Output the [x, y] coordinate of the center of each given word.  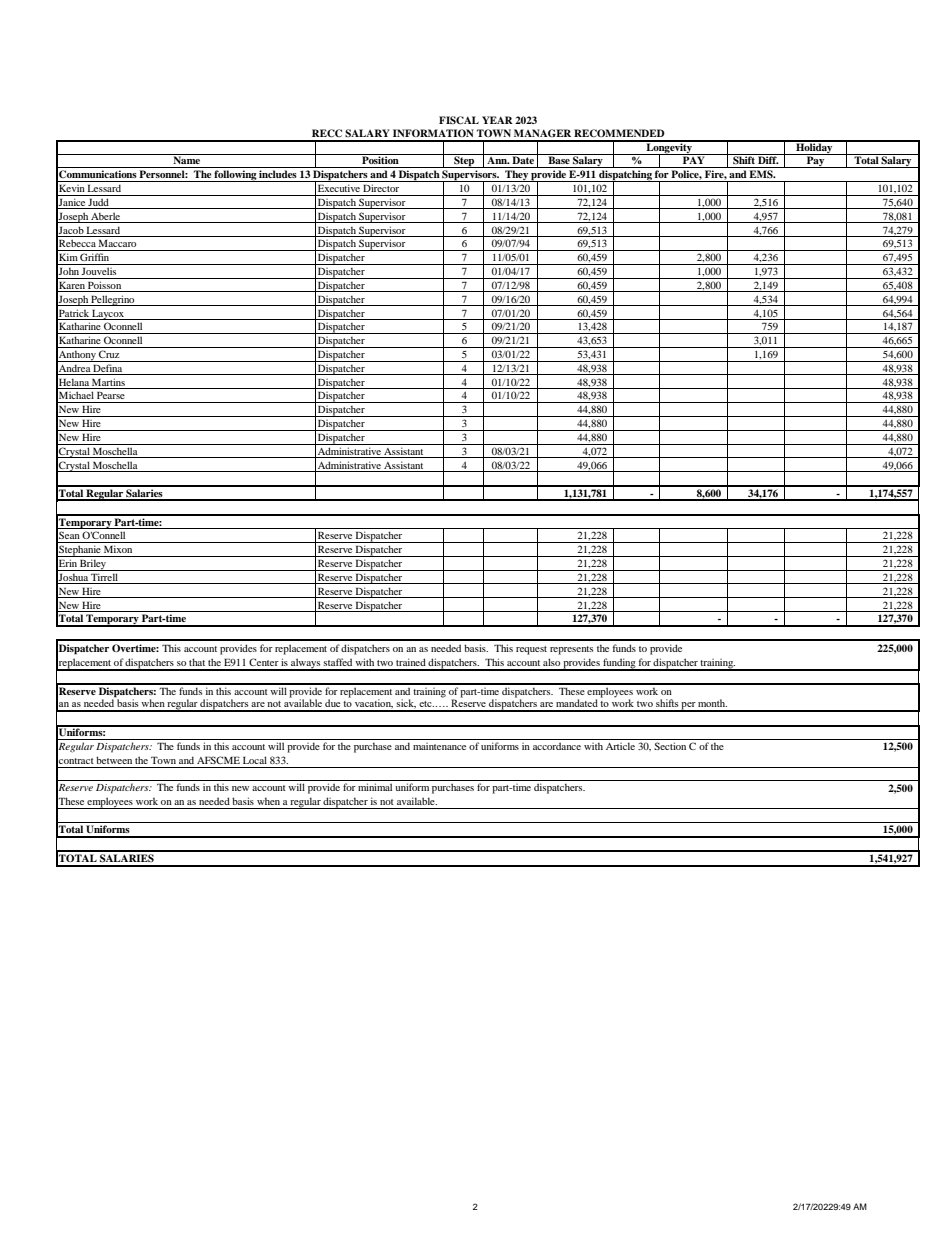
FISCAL [459, 120]
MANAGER [542, 133]
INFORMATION [433, 133]
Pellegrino [113, 300]
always [306, 664]
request [531, 650]
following [235, 176]
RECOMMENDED [619, 133]
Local [255, 760]
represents [571, 650]
